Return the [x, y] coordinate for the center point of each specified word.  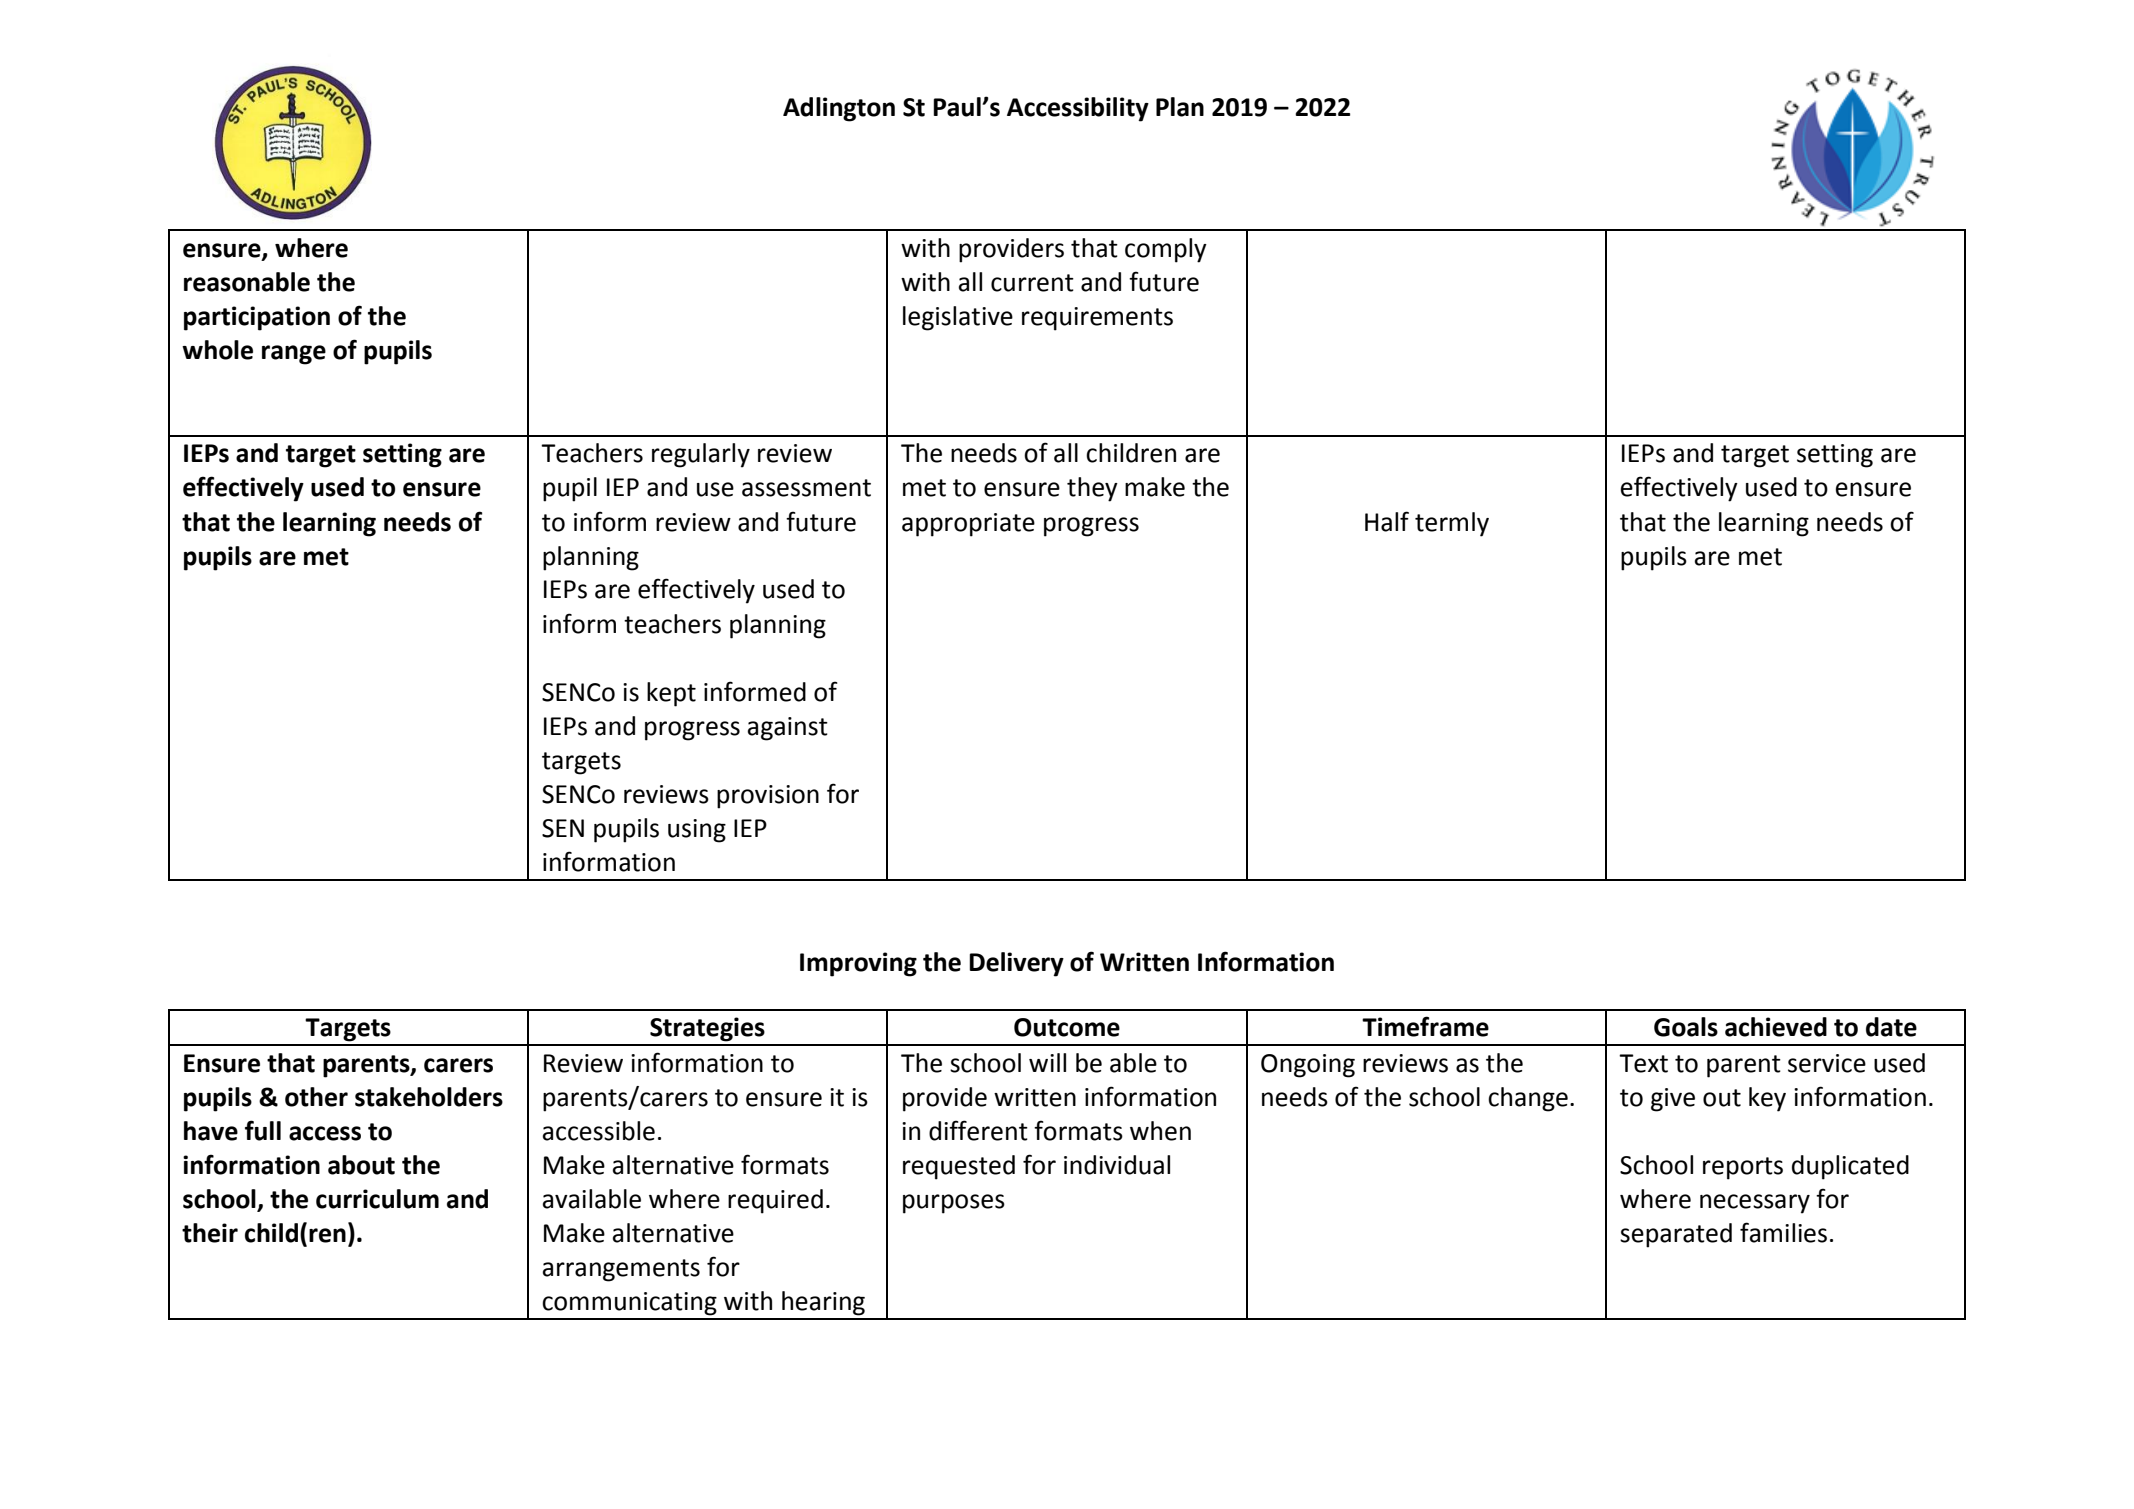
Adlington [839, 109]
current [1032, 283]
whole [217, 350]
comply [1166, 250]
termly [1452, 524]
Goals [1686, 1027]
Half [1387, 521]
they [1092, 489]
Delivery [1016, 964]
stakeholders [429, 1097]
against [788, 729]
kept [671, 694]
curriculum [377, 1199]
